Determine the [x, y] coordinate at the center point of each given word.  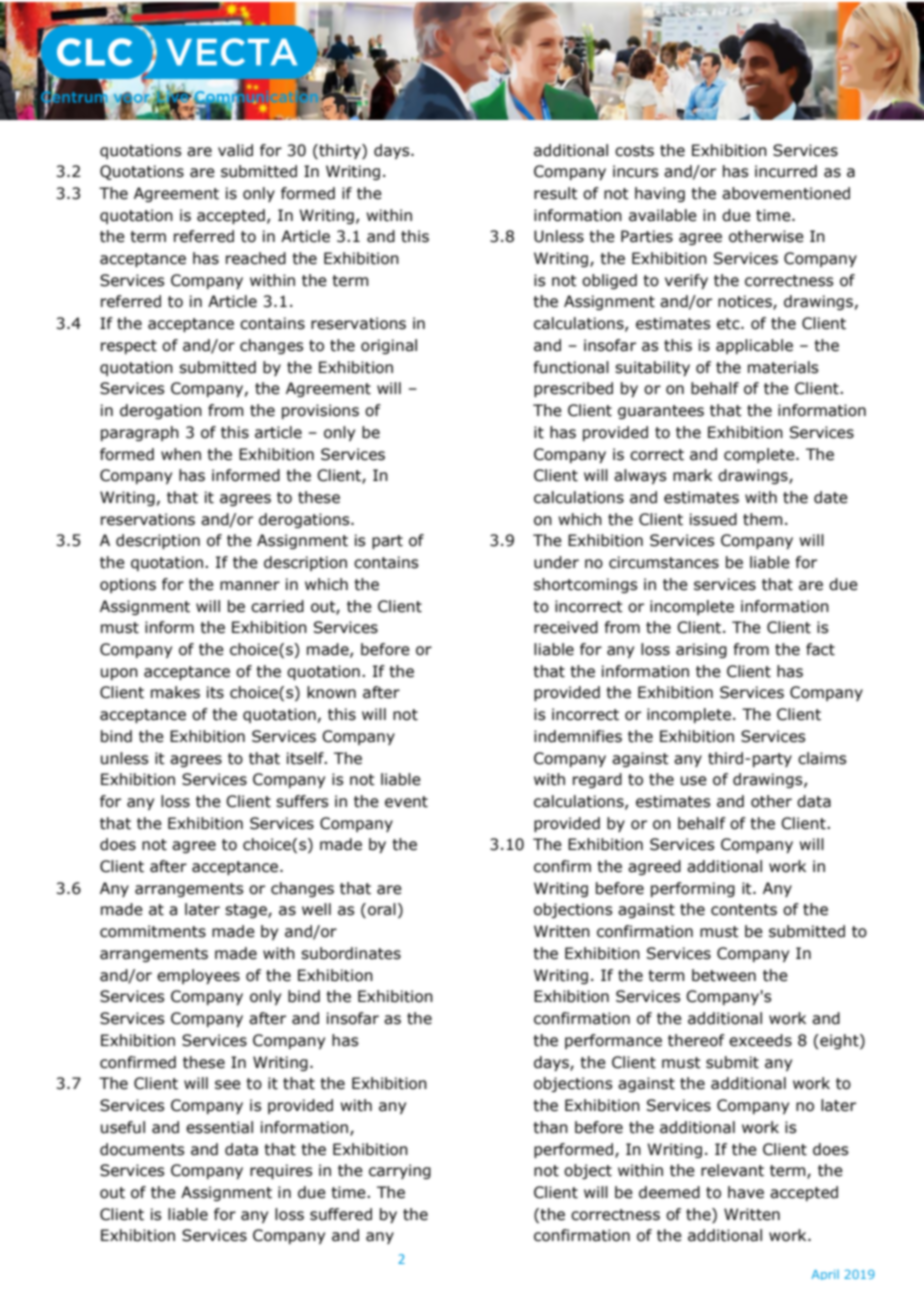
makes [175, 692]
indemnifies [578, 736]
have [746, 1192]
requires [281, 1171]
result [556, 193]
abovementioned [786, 193]
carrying [400, 1171]
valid [235, 150]
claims [822, 758]
